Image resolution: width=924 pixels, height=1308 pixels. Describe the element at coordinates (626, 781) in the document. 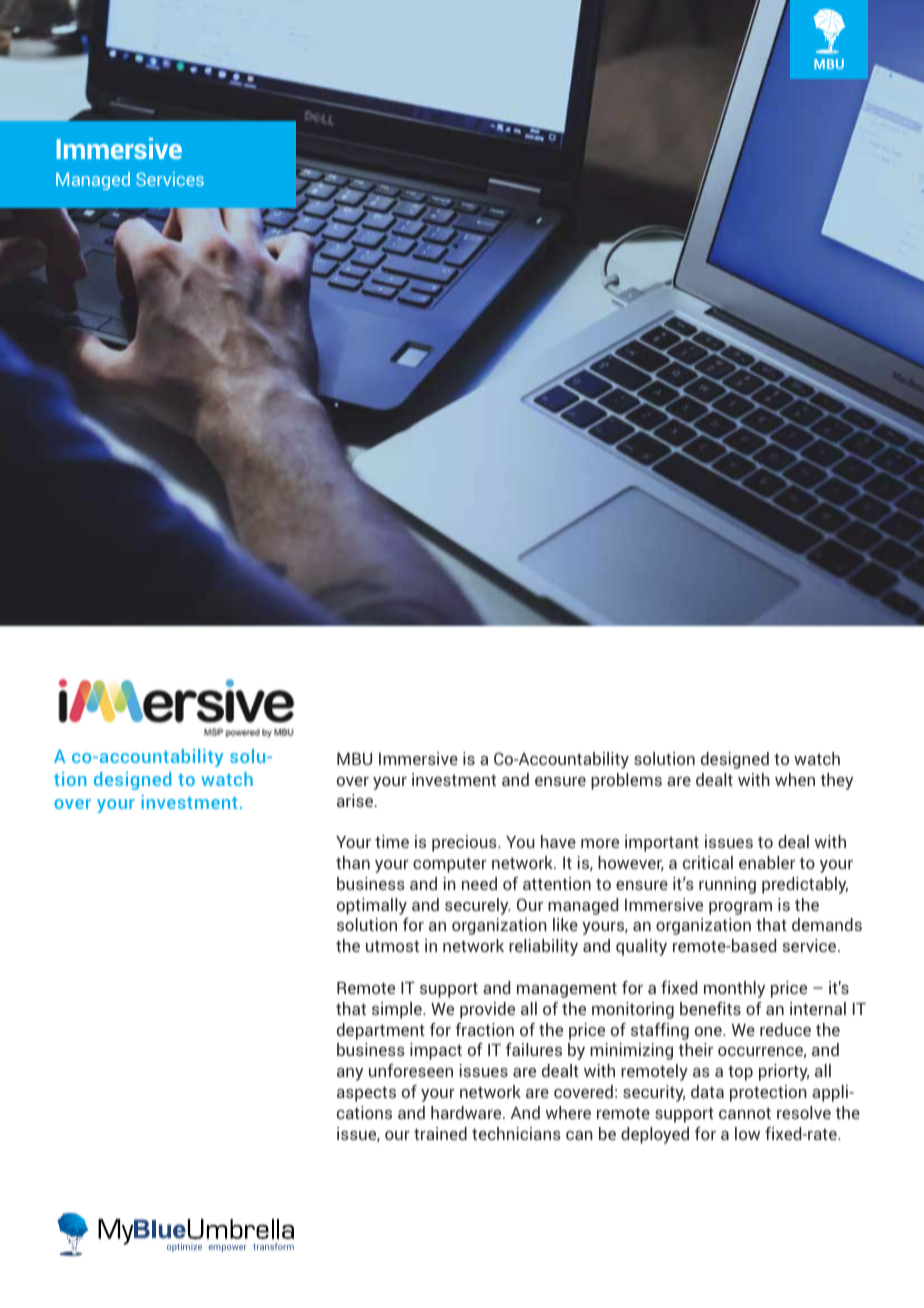

I see `problems` at that location.
